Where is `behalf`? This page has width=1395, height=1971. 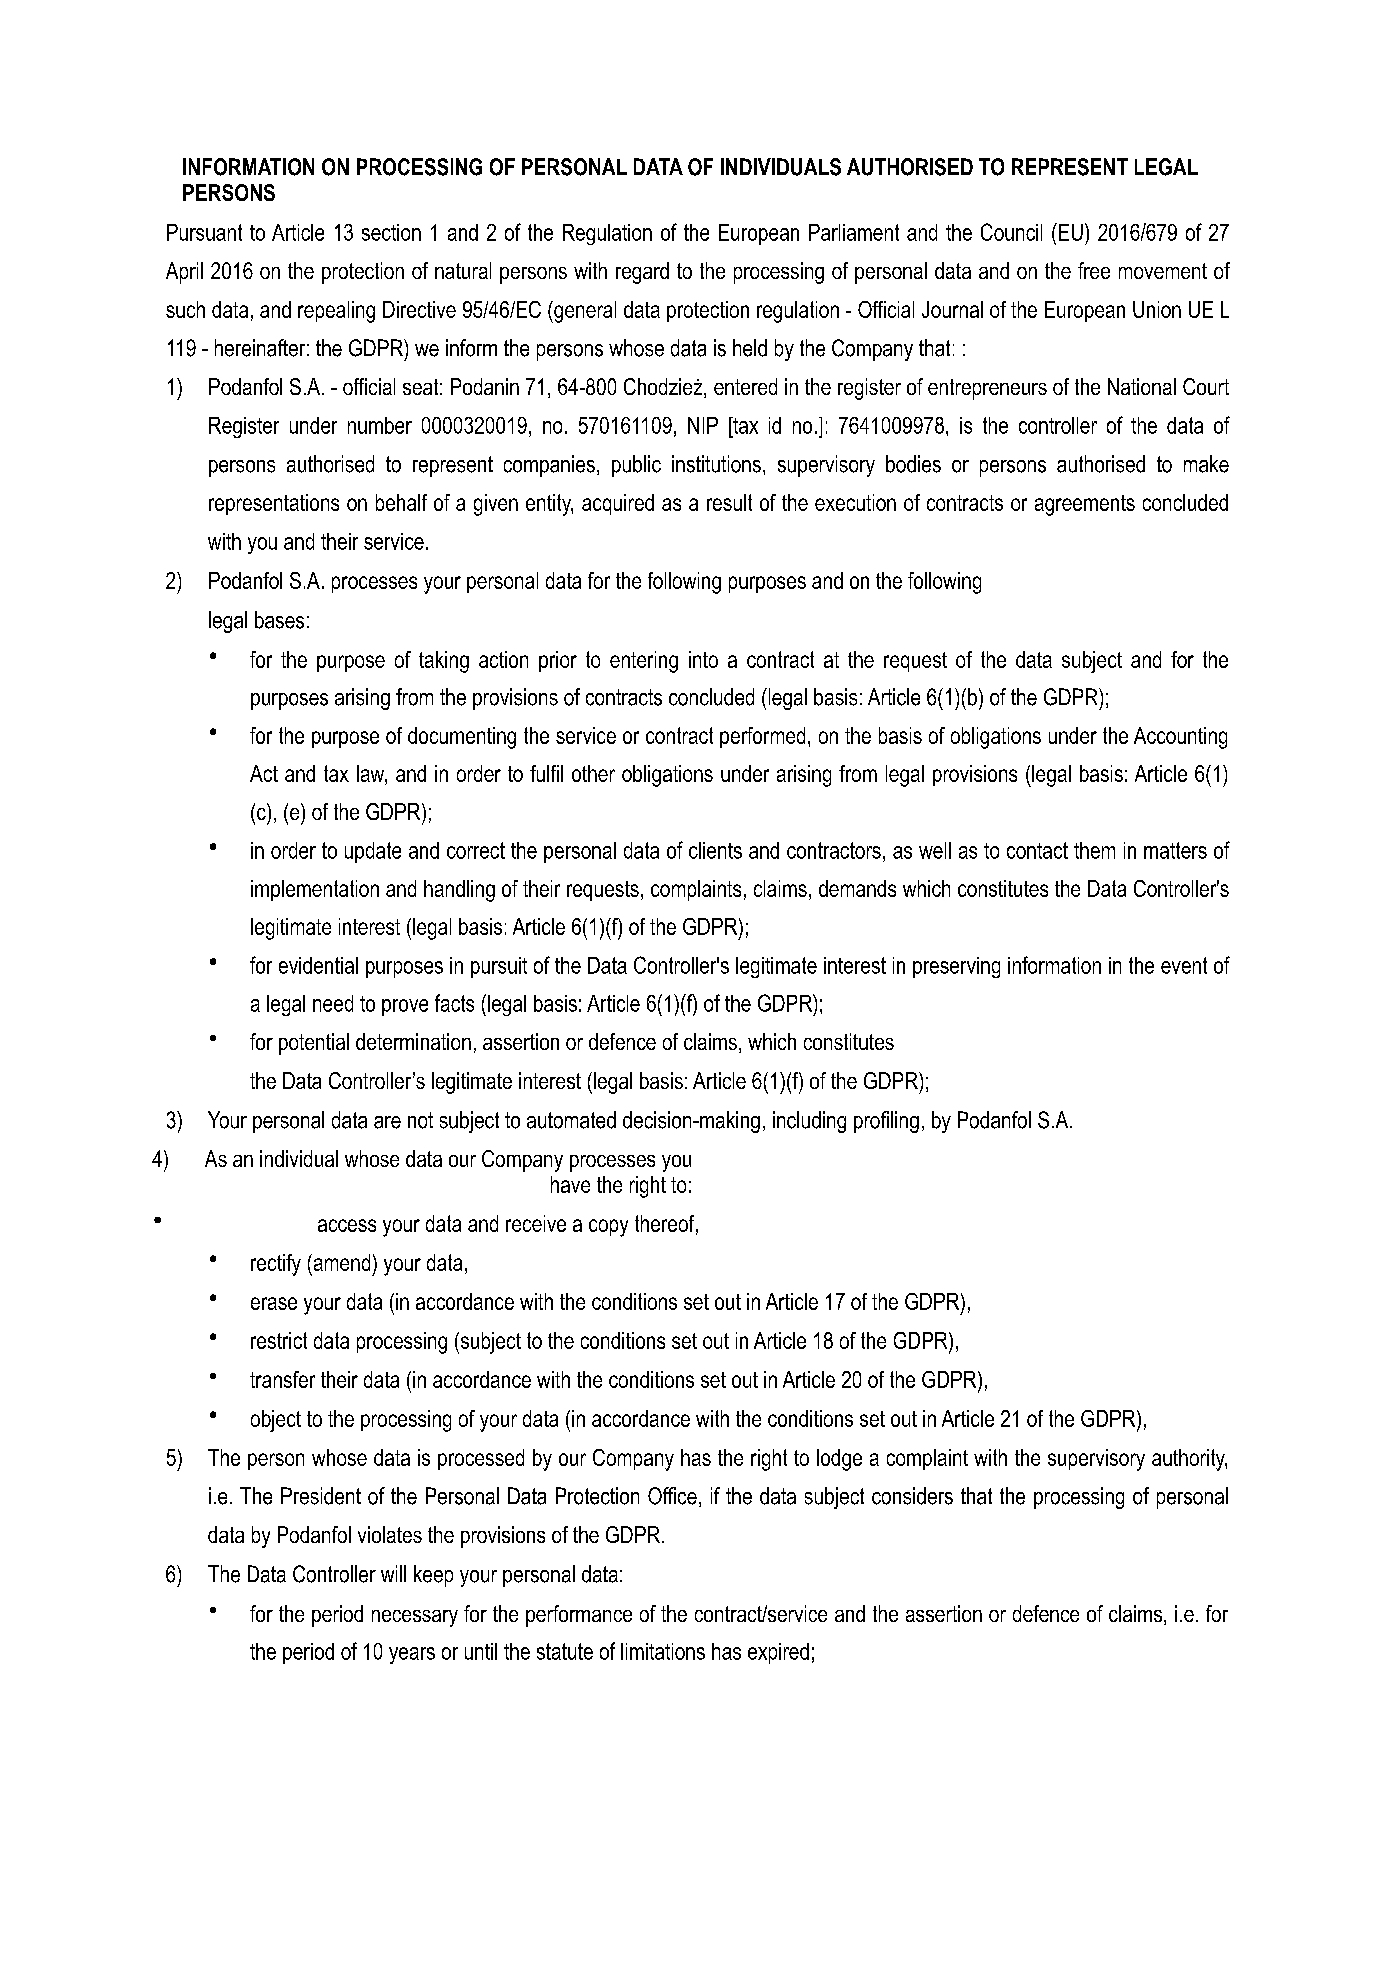
behalf is located at coordinates (401, 502).
